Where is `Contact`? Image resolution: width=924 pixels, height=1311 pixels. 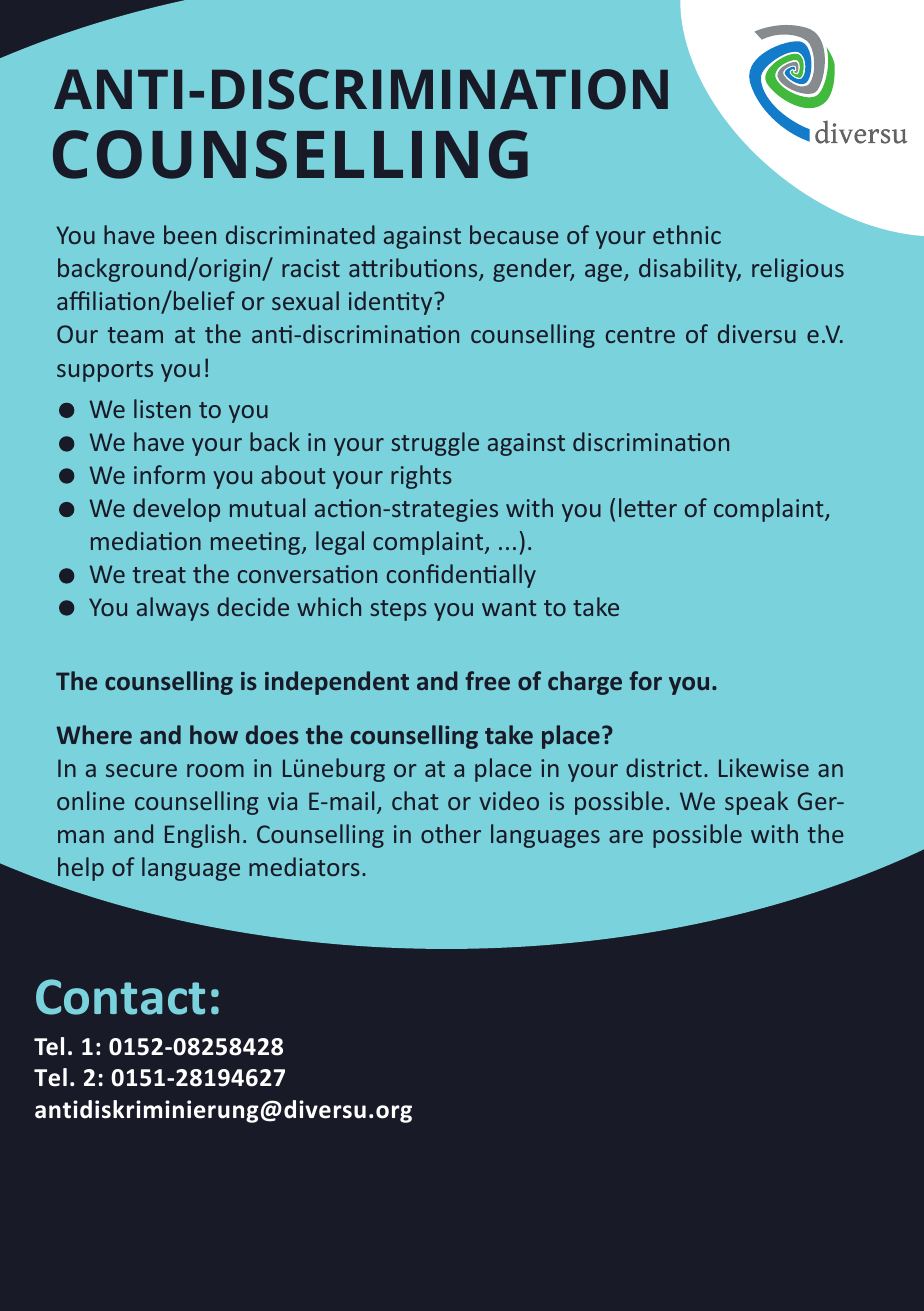 Contact is located at coordinates (120, 997).
